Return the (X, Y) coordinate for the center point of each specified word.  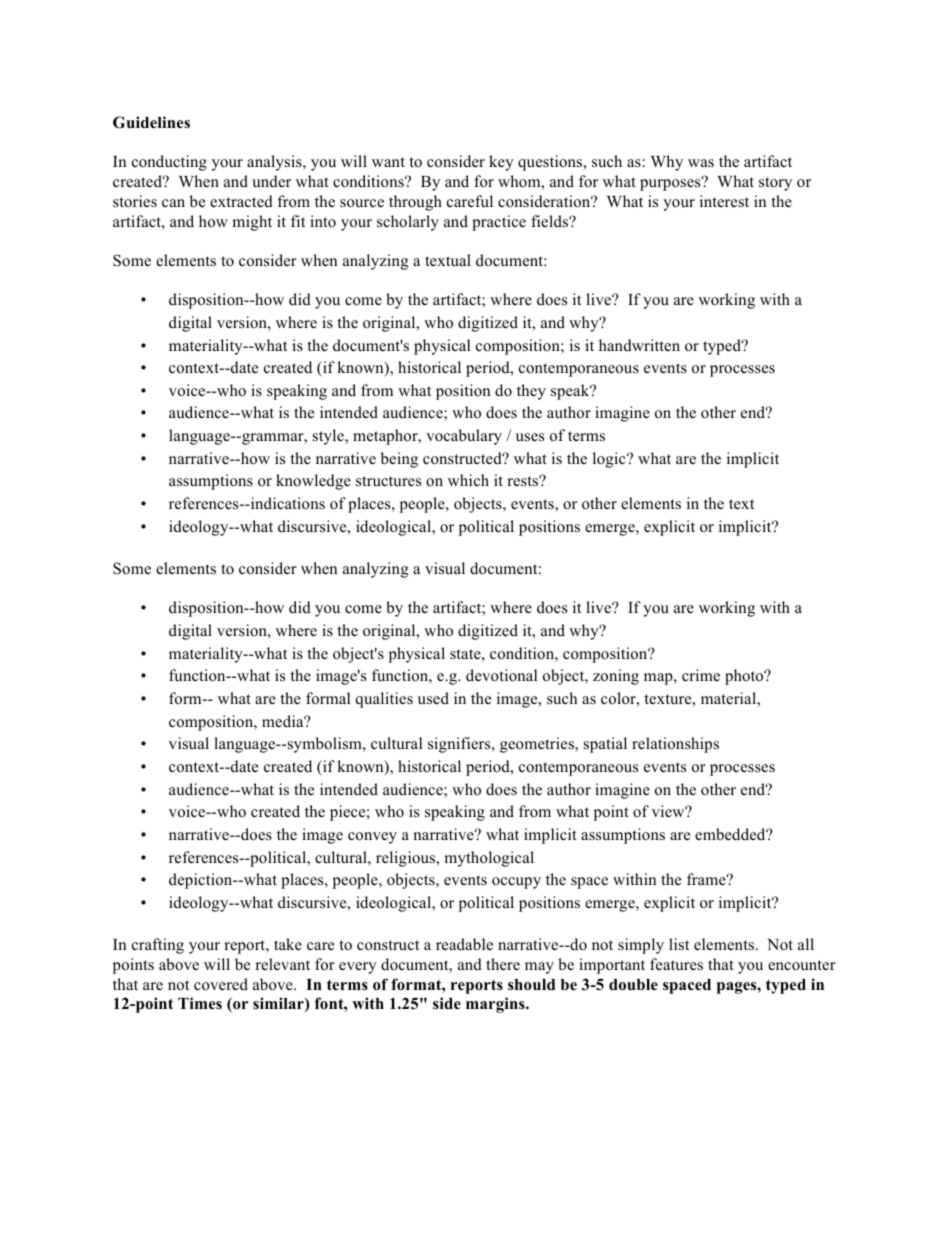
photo (745, 677)
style (329, 437)
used (433, 698)
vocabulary (464, 437)
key (501, 163)
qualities (384, 700)
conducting (169, 163)
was (701, 163)
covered (221, 984)
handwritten (639, 345)
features (676, 964)
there (503, 964)
